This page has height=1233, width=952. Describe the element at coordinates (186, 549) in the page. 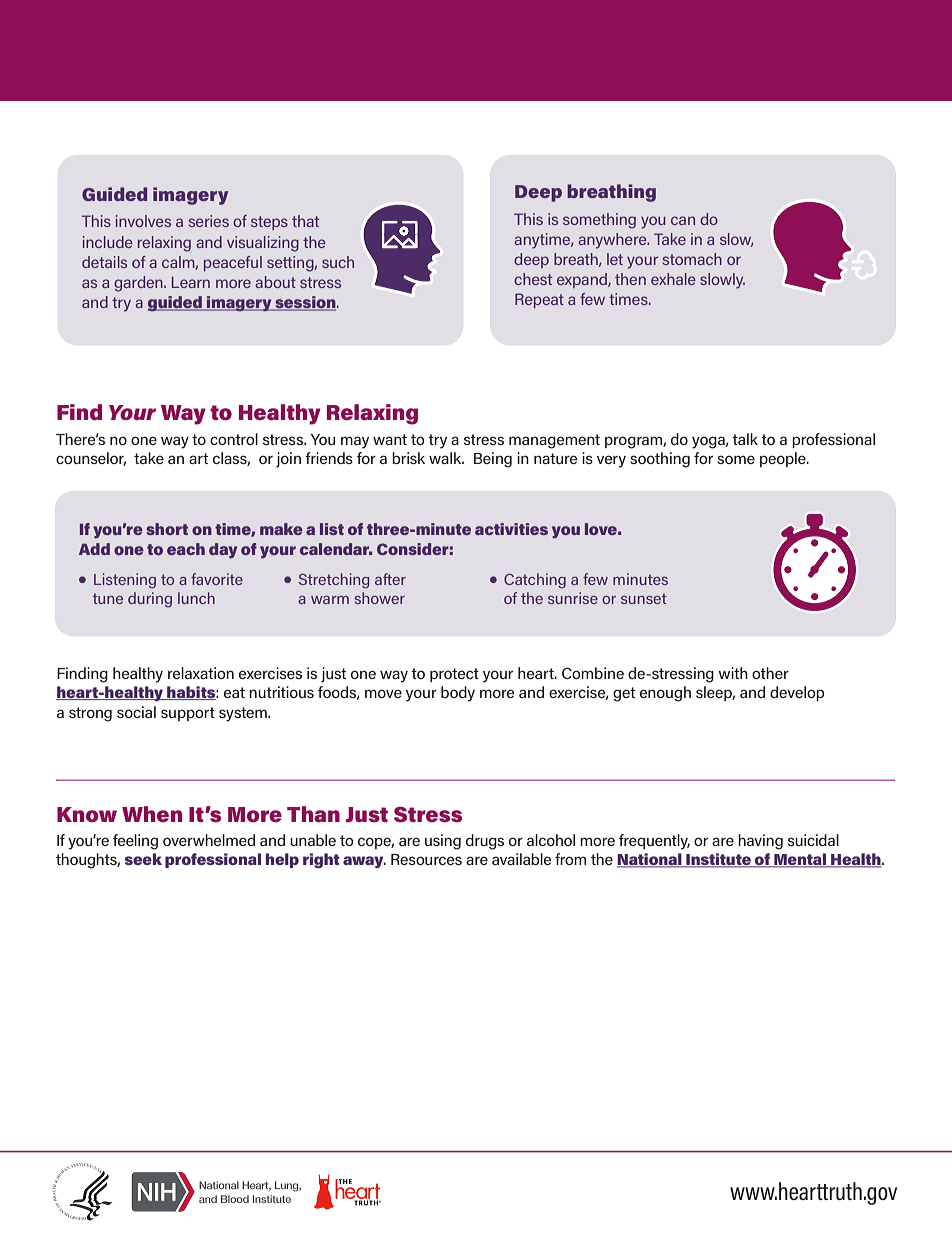

I see `each` at that location.
